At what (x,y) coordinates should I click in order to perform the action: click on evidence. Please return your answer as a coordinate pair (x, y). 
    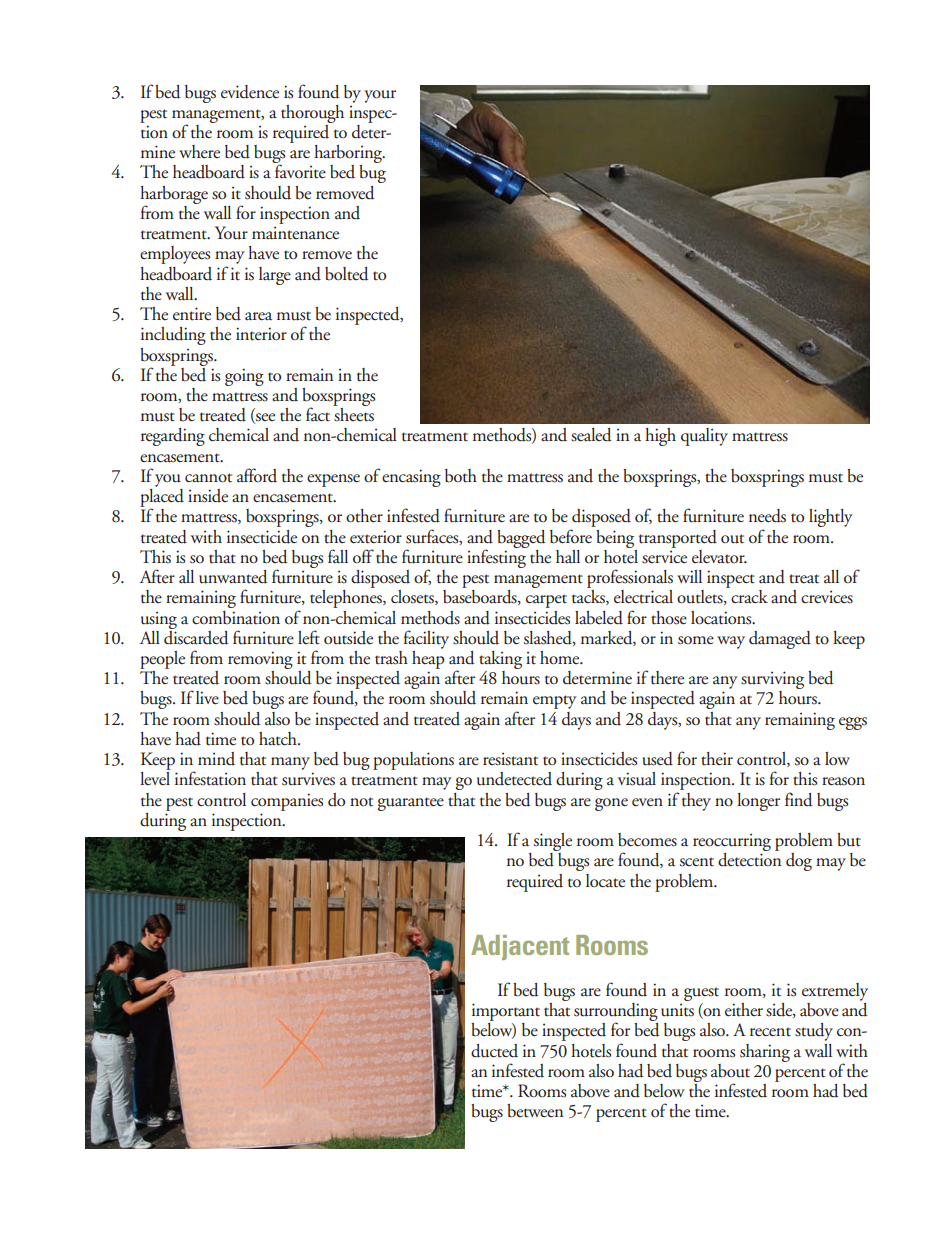
    Looking at the image, I should click on (250, 92).
